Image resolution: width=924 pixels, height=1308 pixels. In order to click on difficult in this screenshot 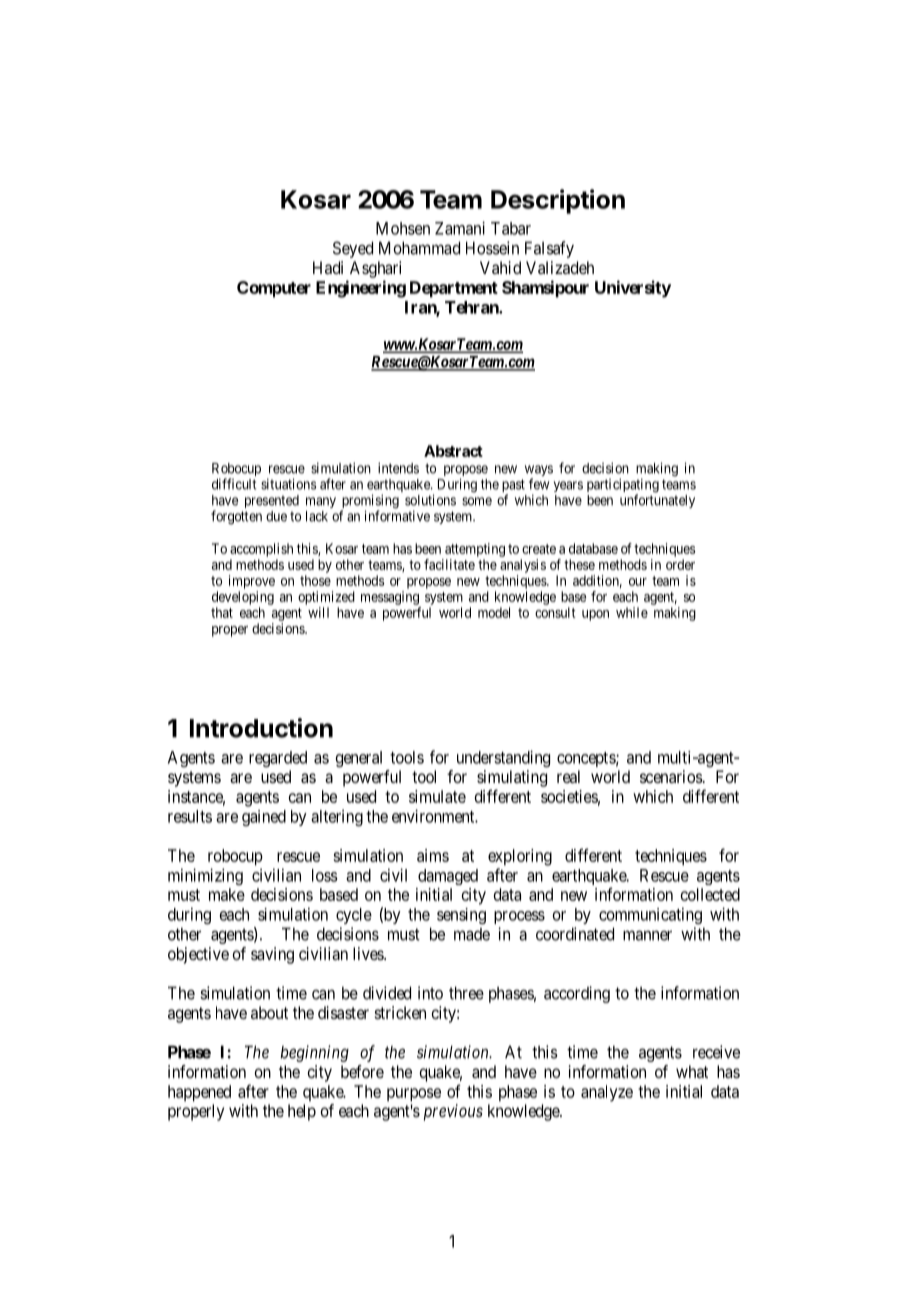, I will do `click(234, 484)`.
